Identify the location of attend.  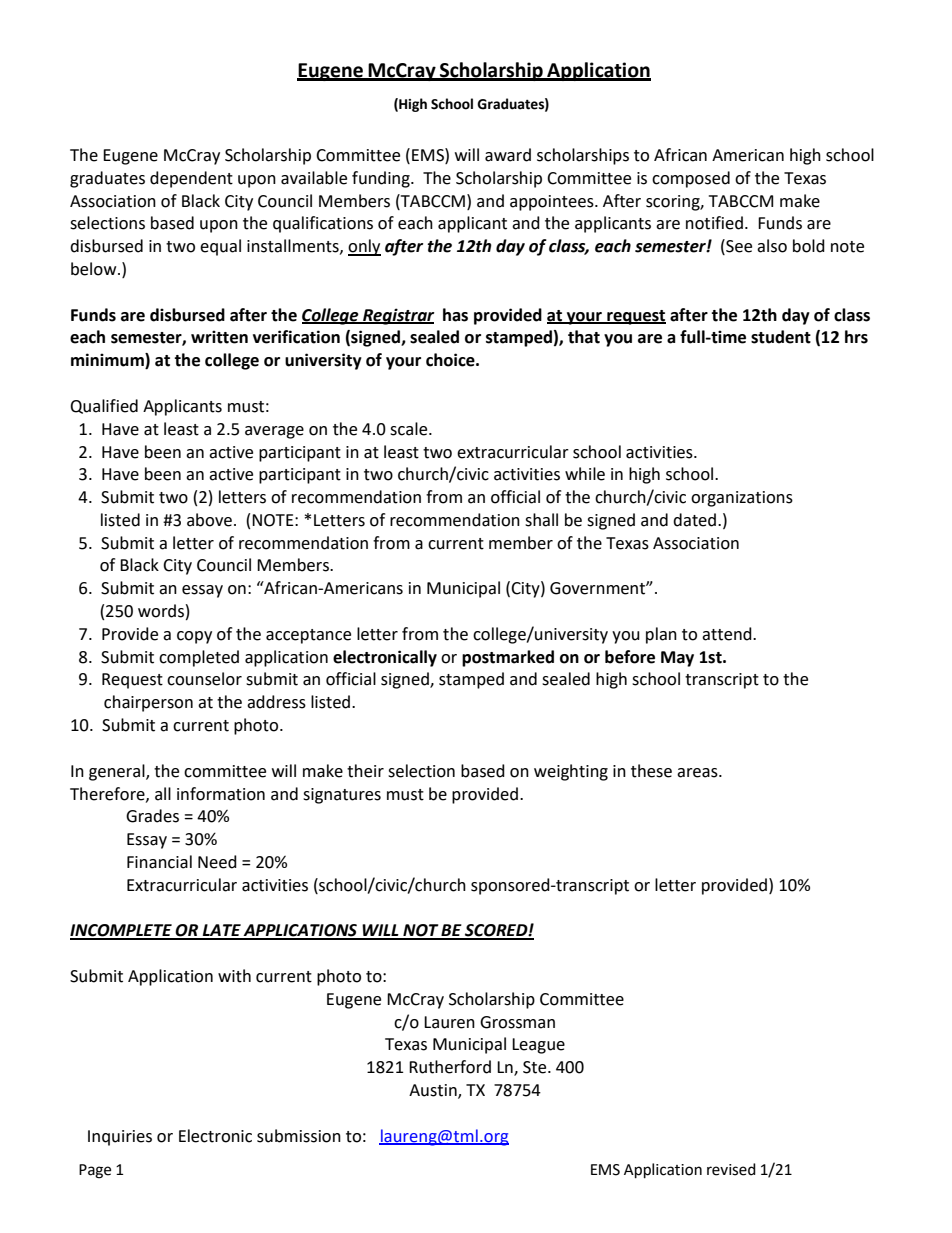
(728, 634).
